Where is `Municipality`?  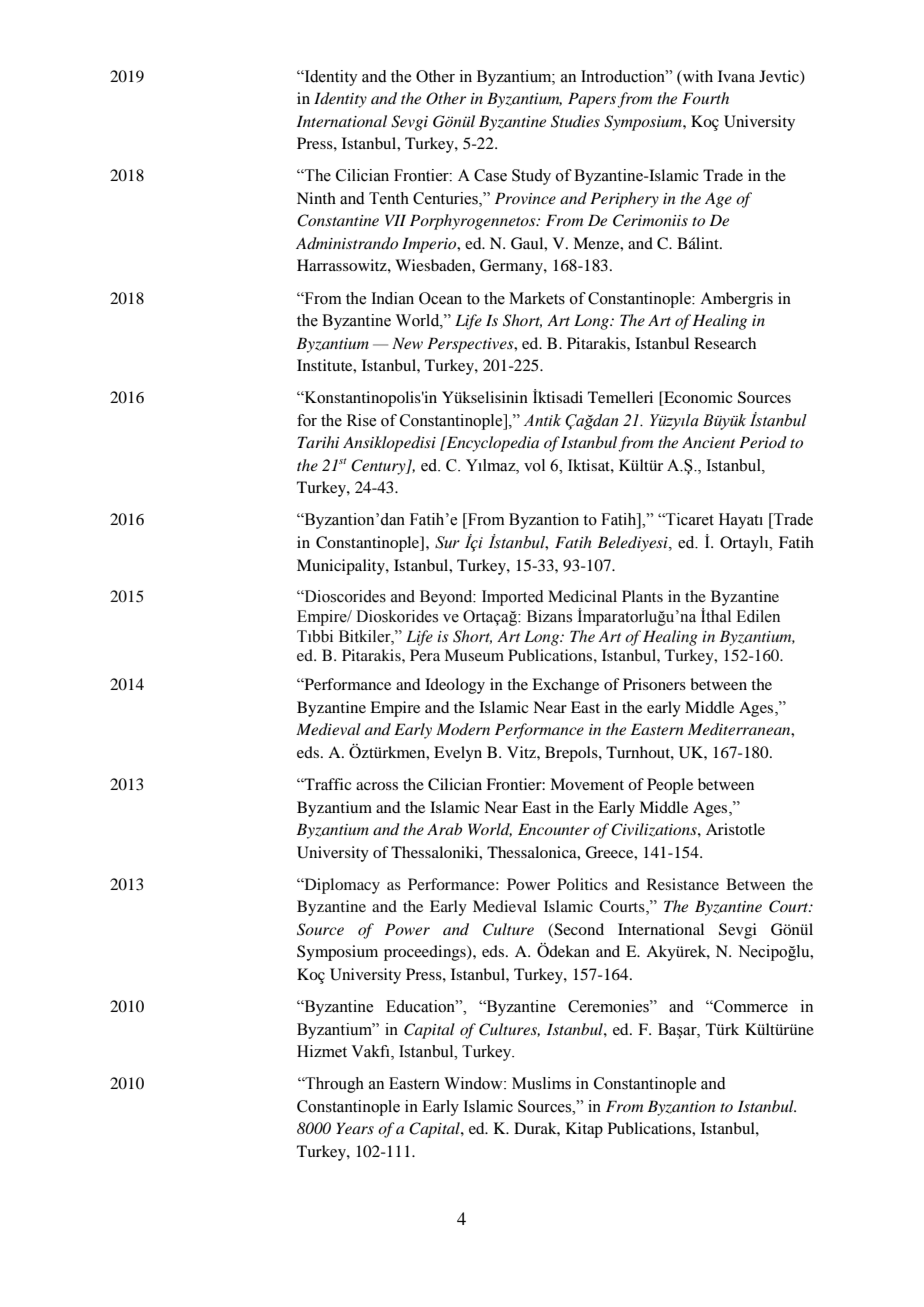 Municipality is located at coordinates (342, 567).
